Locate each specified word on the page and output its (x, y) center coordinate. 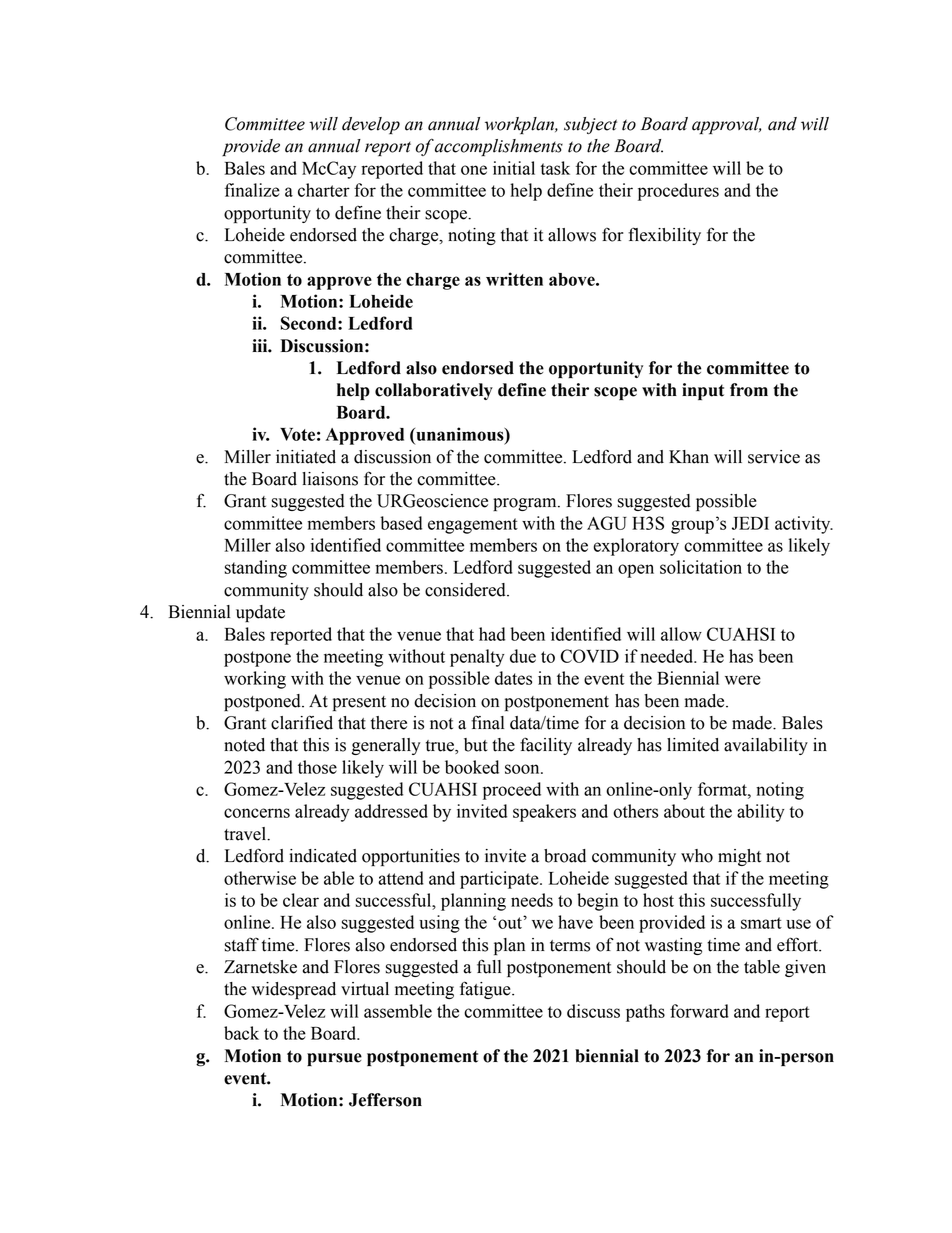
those (317, 767)
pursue (334, 1059)
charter (324, 190)
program (526, 504)
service (774, 457)
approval (726, 126)
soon (523, 769)
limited (693, 745)
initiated (306, 457)
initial (514, 168)
